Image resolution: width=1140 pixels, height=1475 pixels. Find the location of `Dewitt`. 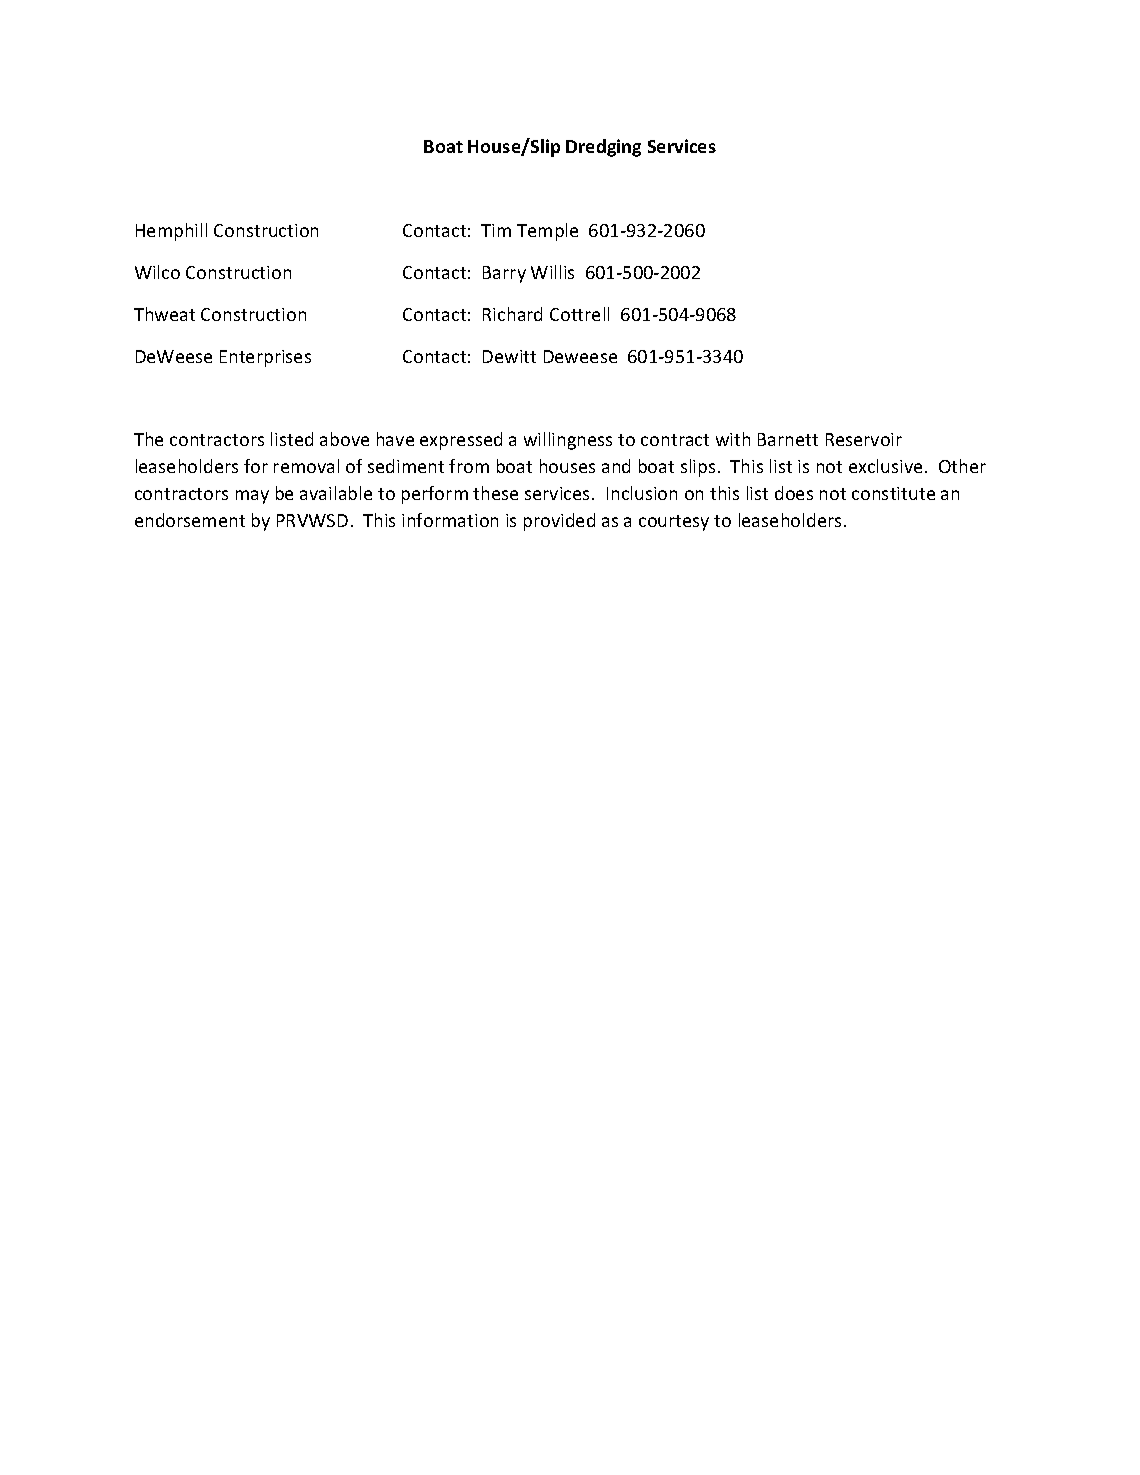

Dewitt is located at coordinates (509, 356).
